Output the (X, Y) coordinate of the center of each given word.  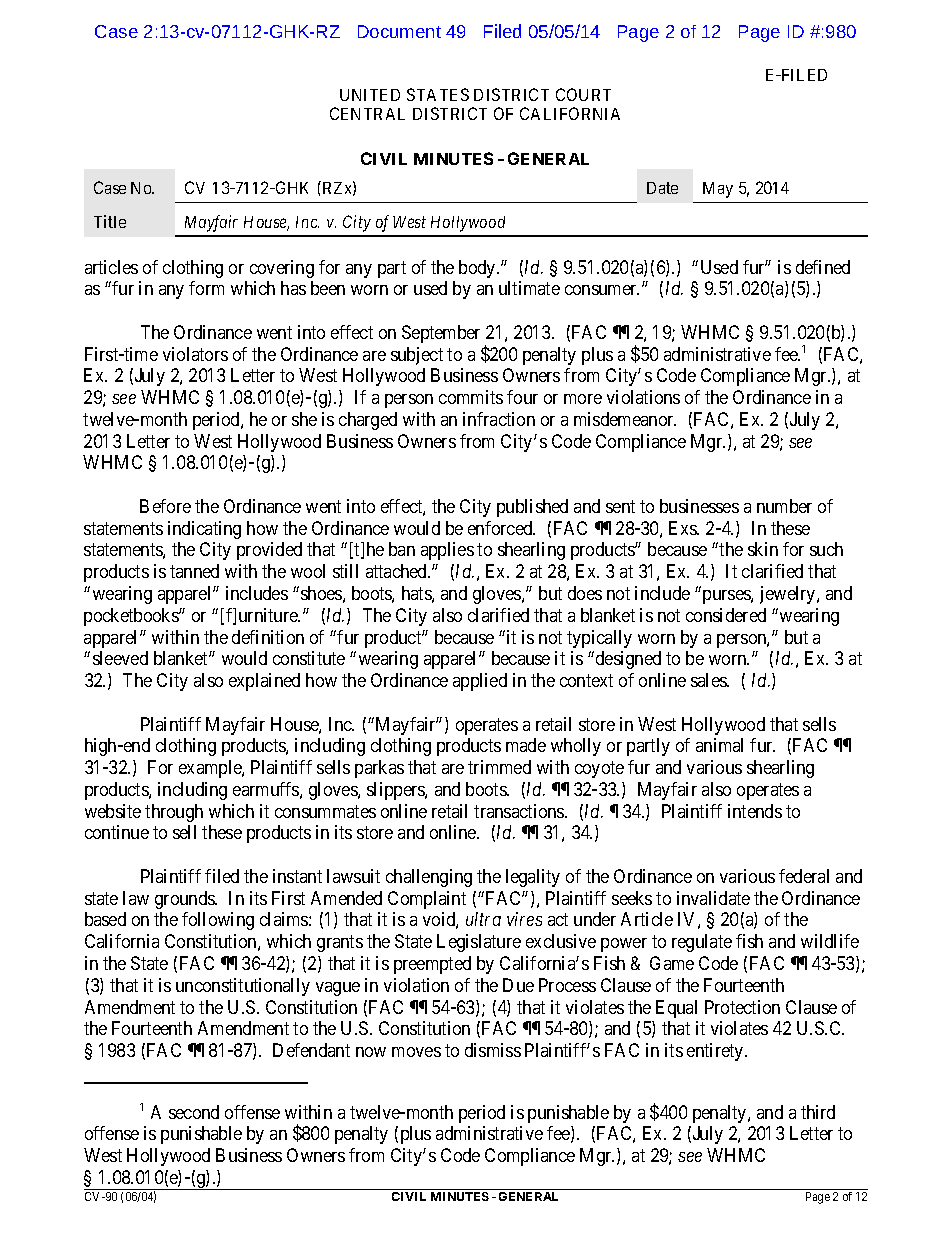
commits (471, 397)
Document (399, 31)
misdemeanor (625, 419)
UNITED (370, 95)
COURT (583, 94)
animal (719, 745)
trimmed (499, 767)
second (194, 1112)
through (174, 813)
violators (195, 354)
